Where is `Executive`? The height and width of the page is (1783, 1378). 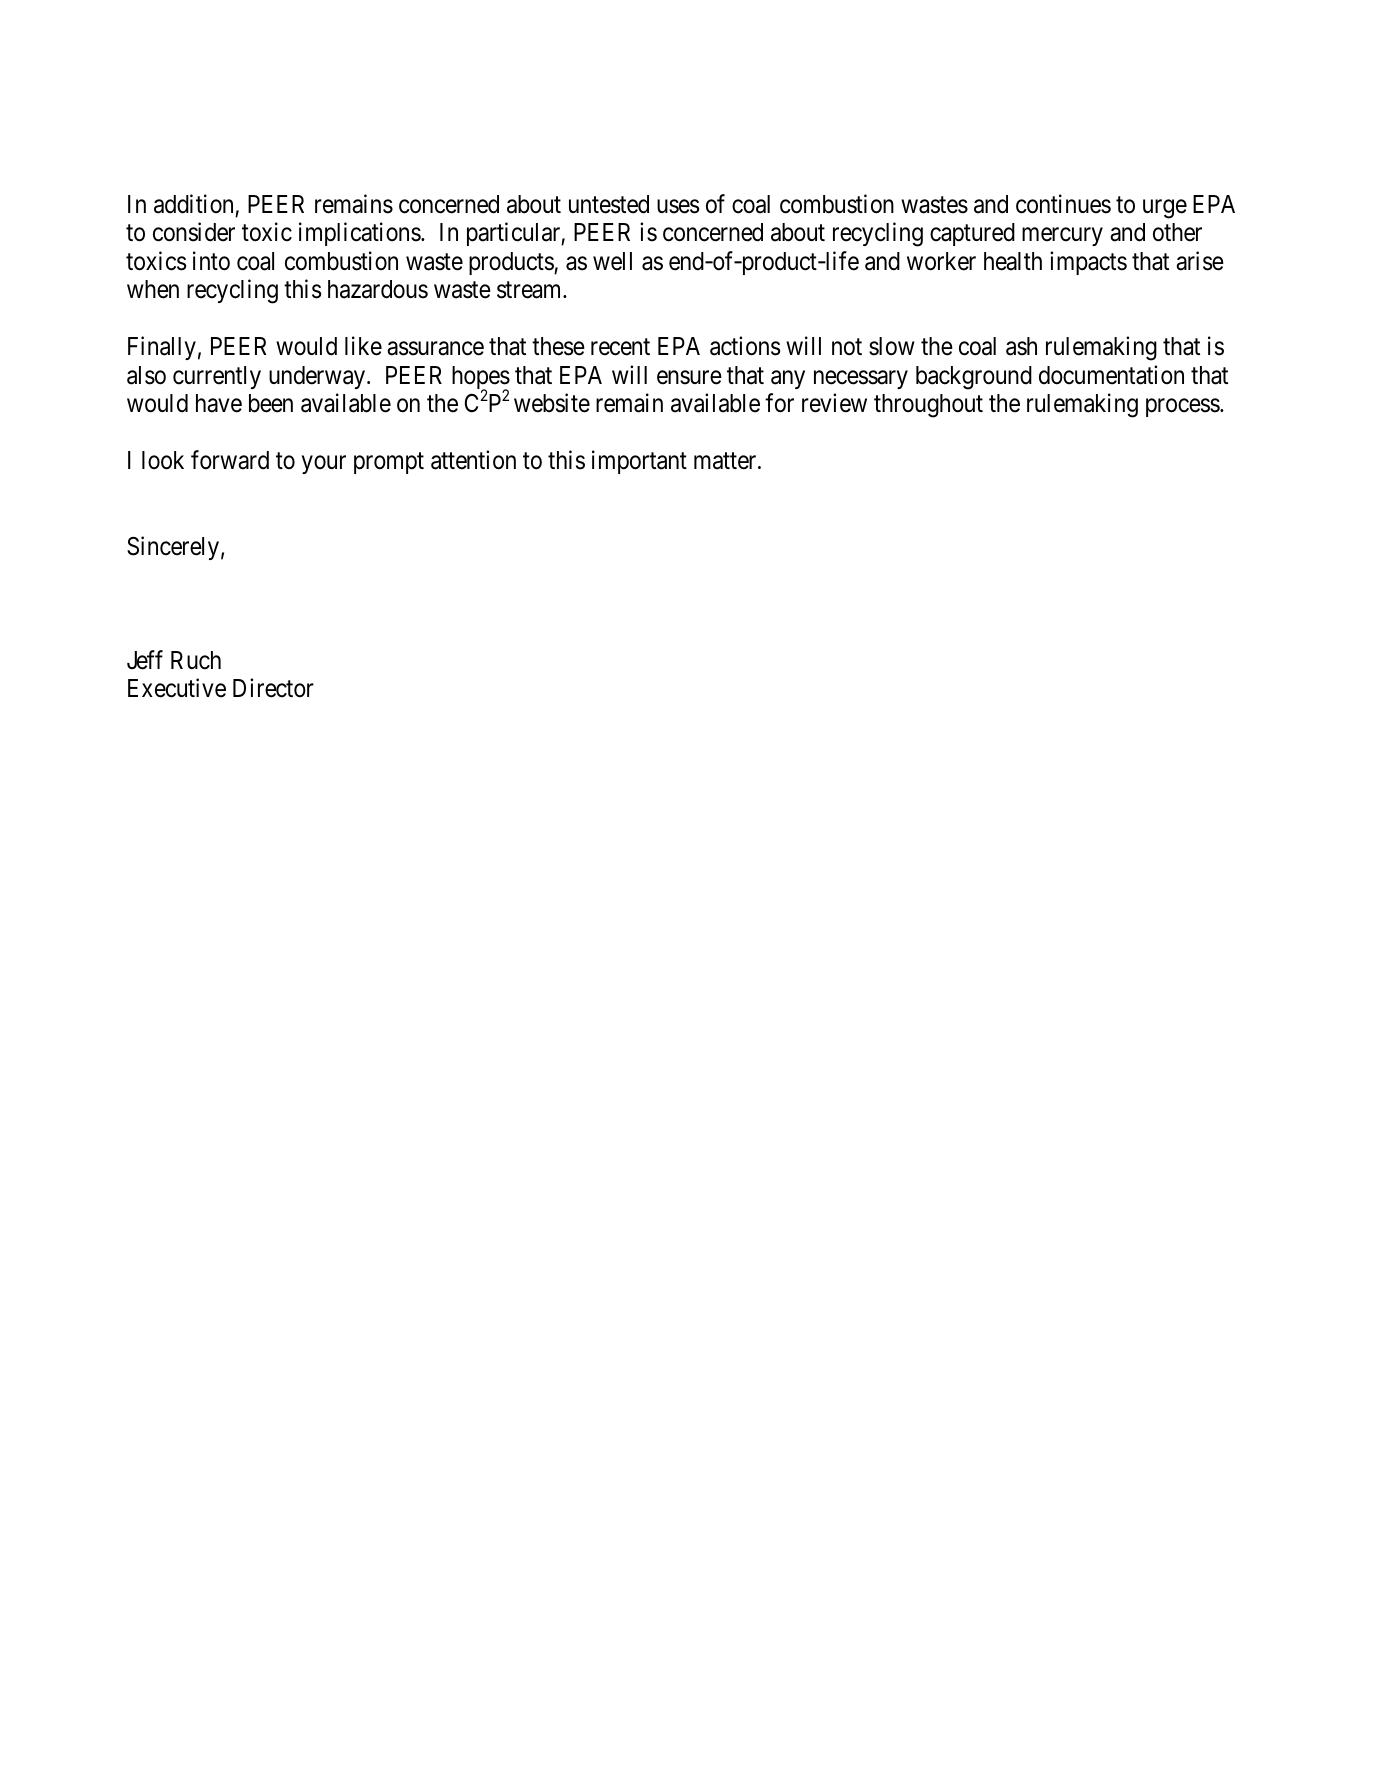
Executive is located at coordinates (177, 688).
